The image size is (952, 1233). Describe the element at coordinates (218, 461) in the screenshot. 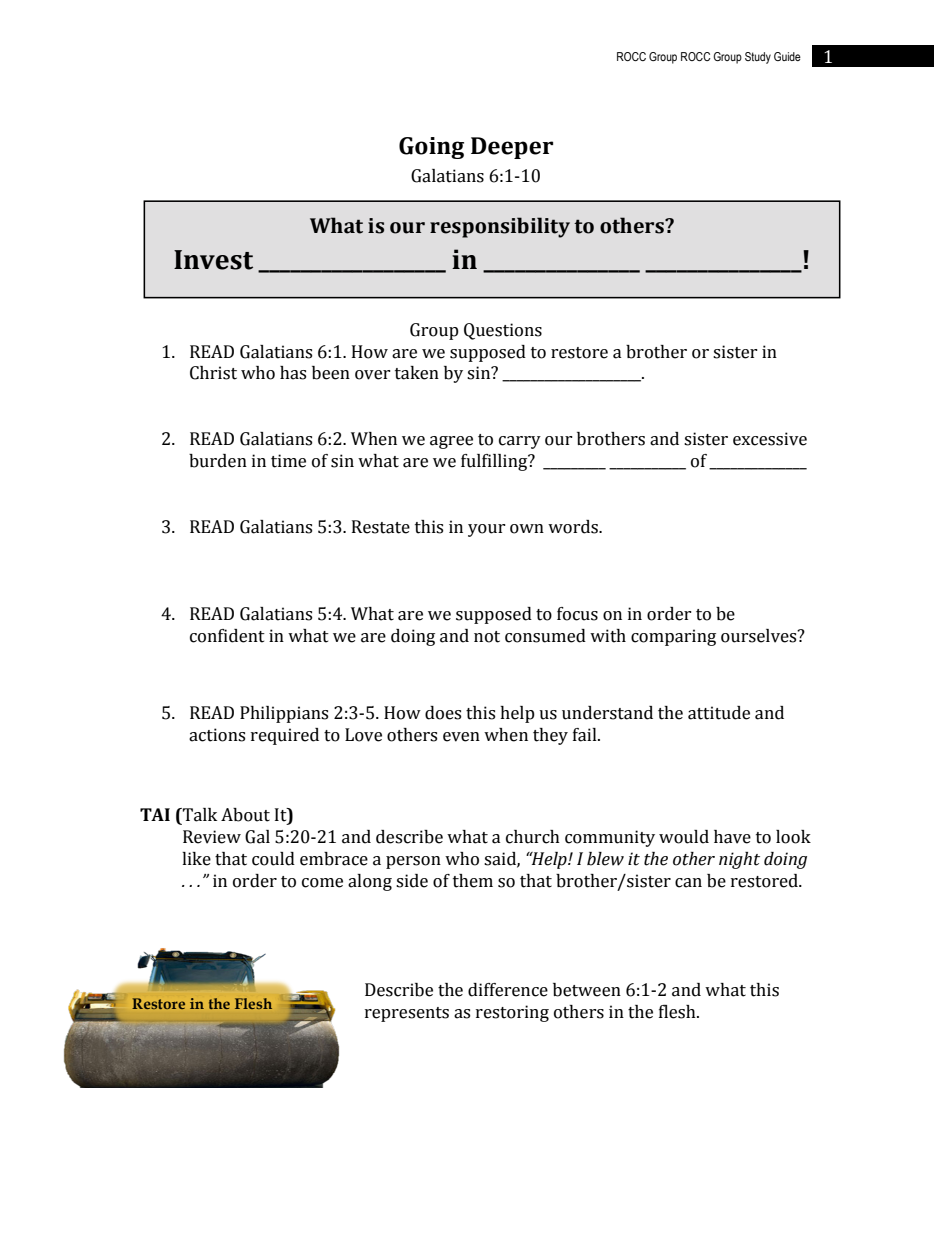

I see `burden` at that location.
